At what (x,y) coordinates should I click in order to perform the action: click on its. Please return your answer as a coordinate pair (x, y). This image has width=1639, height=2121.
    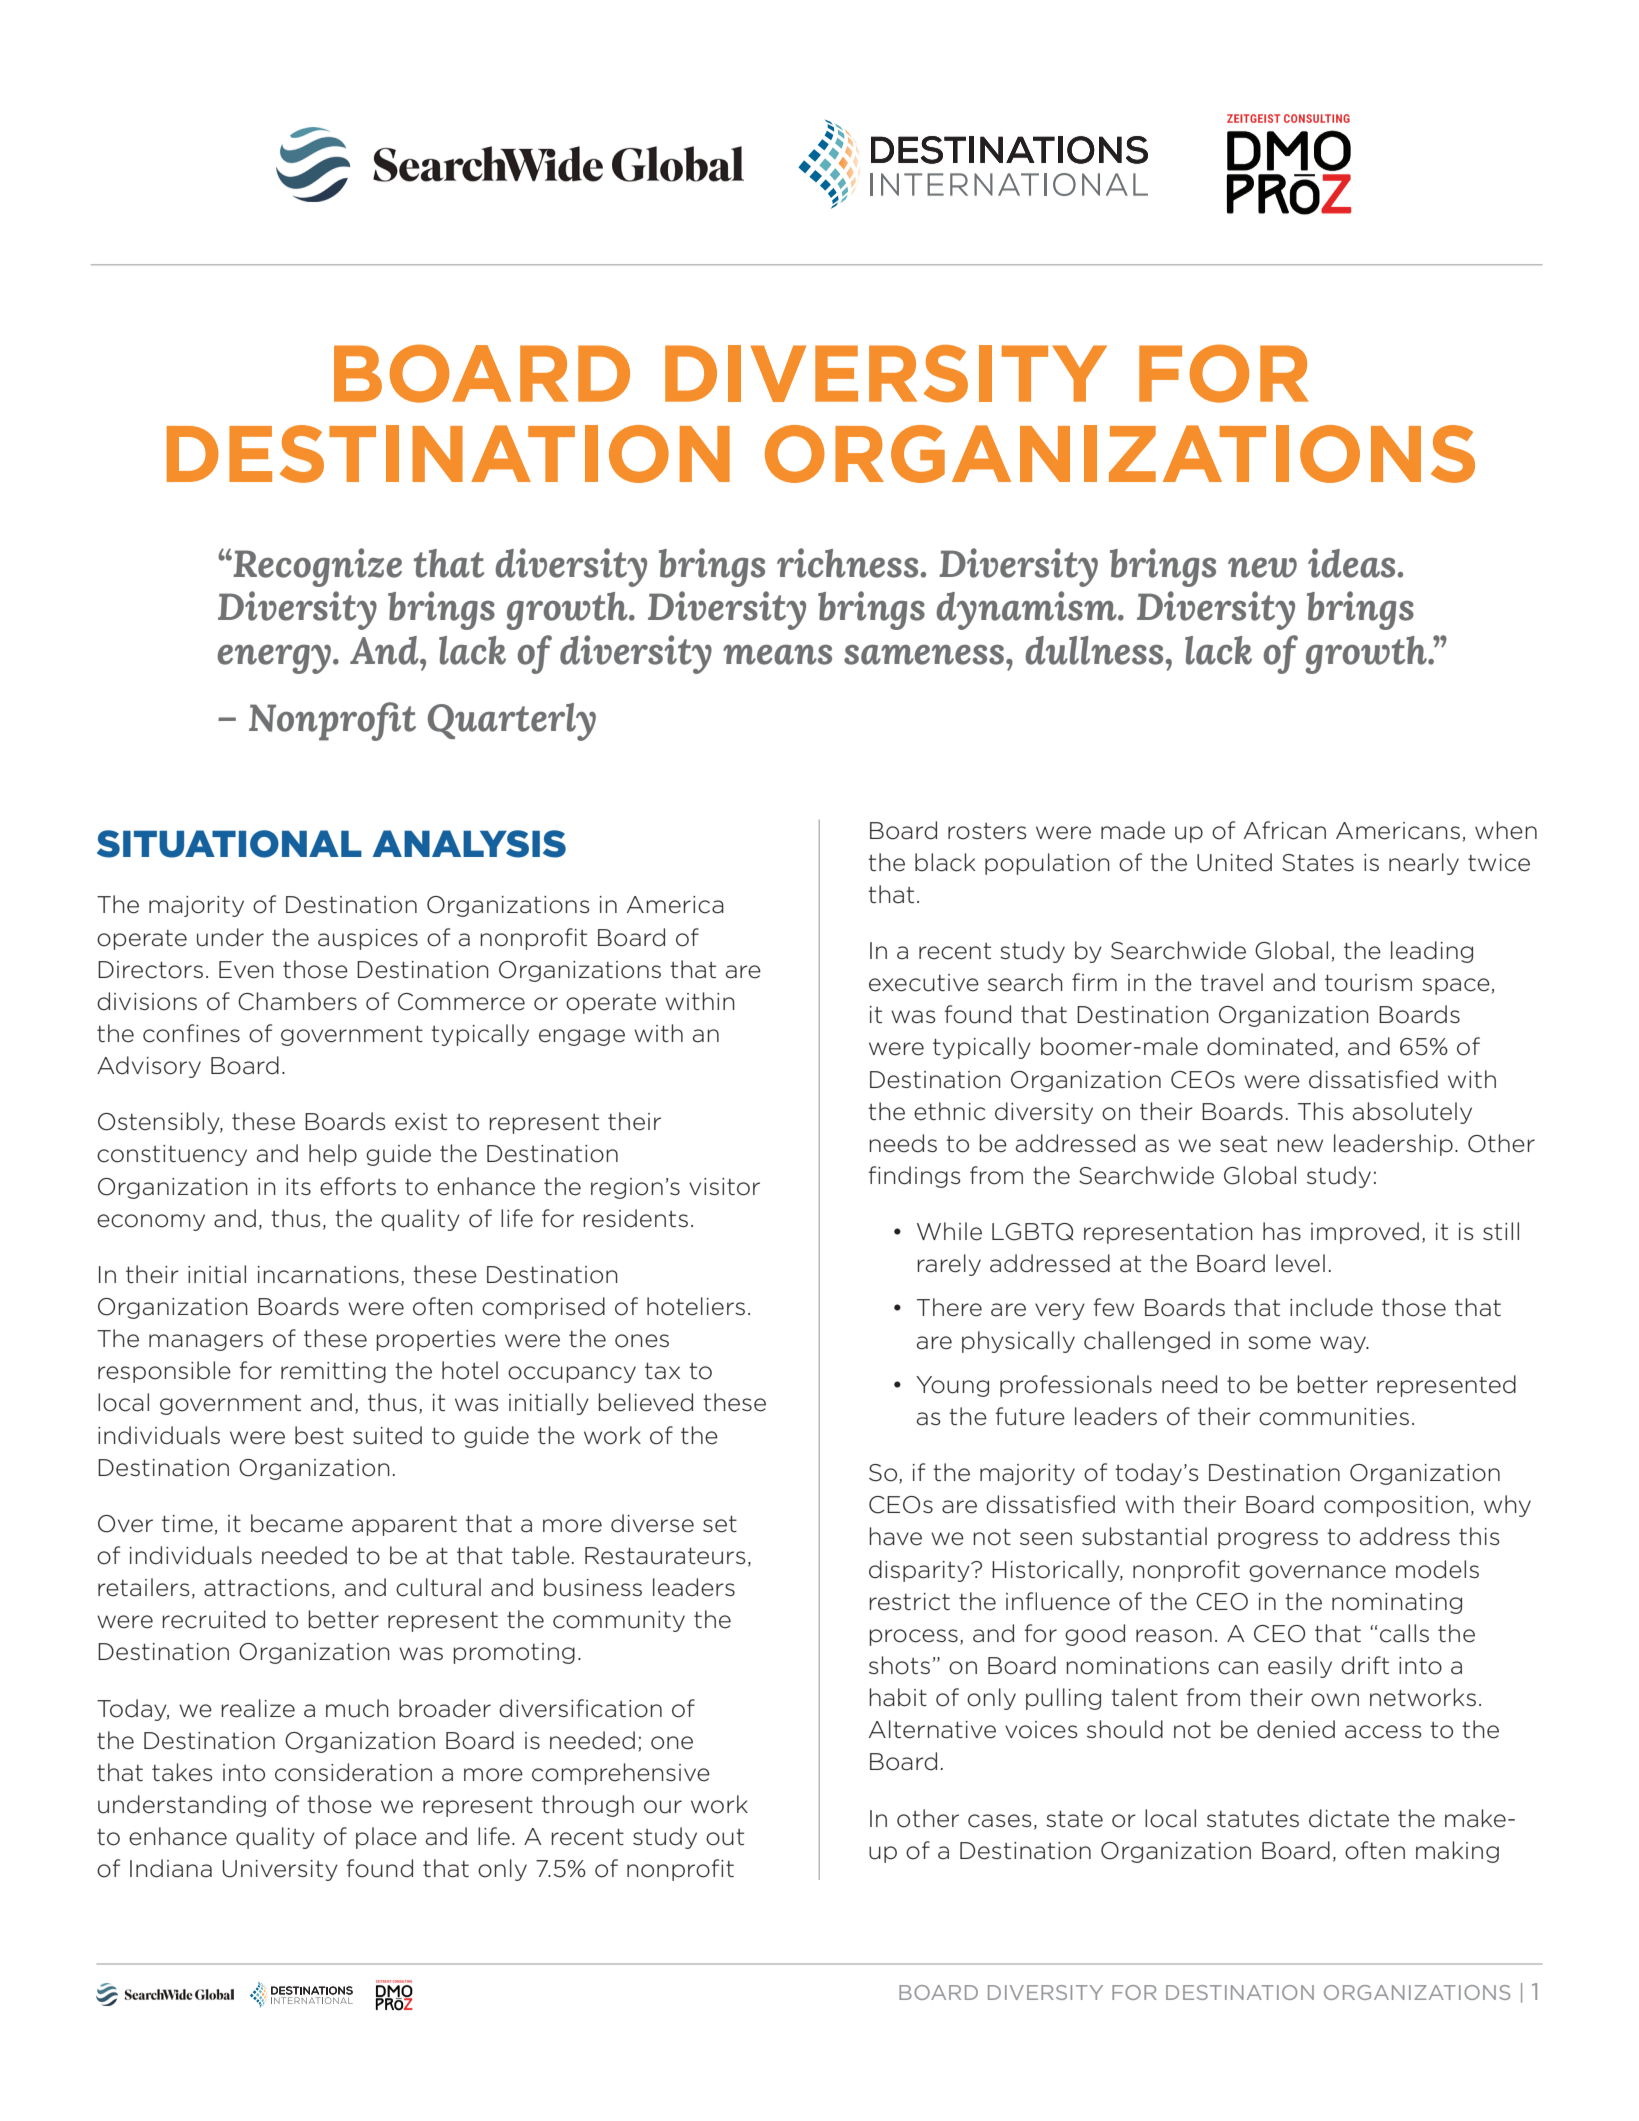
    Looking at the image, I should click on (298, 1186).
